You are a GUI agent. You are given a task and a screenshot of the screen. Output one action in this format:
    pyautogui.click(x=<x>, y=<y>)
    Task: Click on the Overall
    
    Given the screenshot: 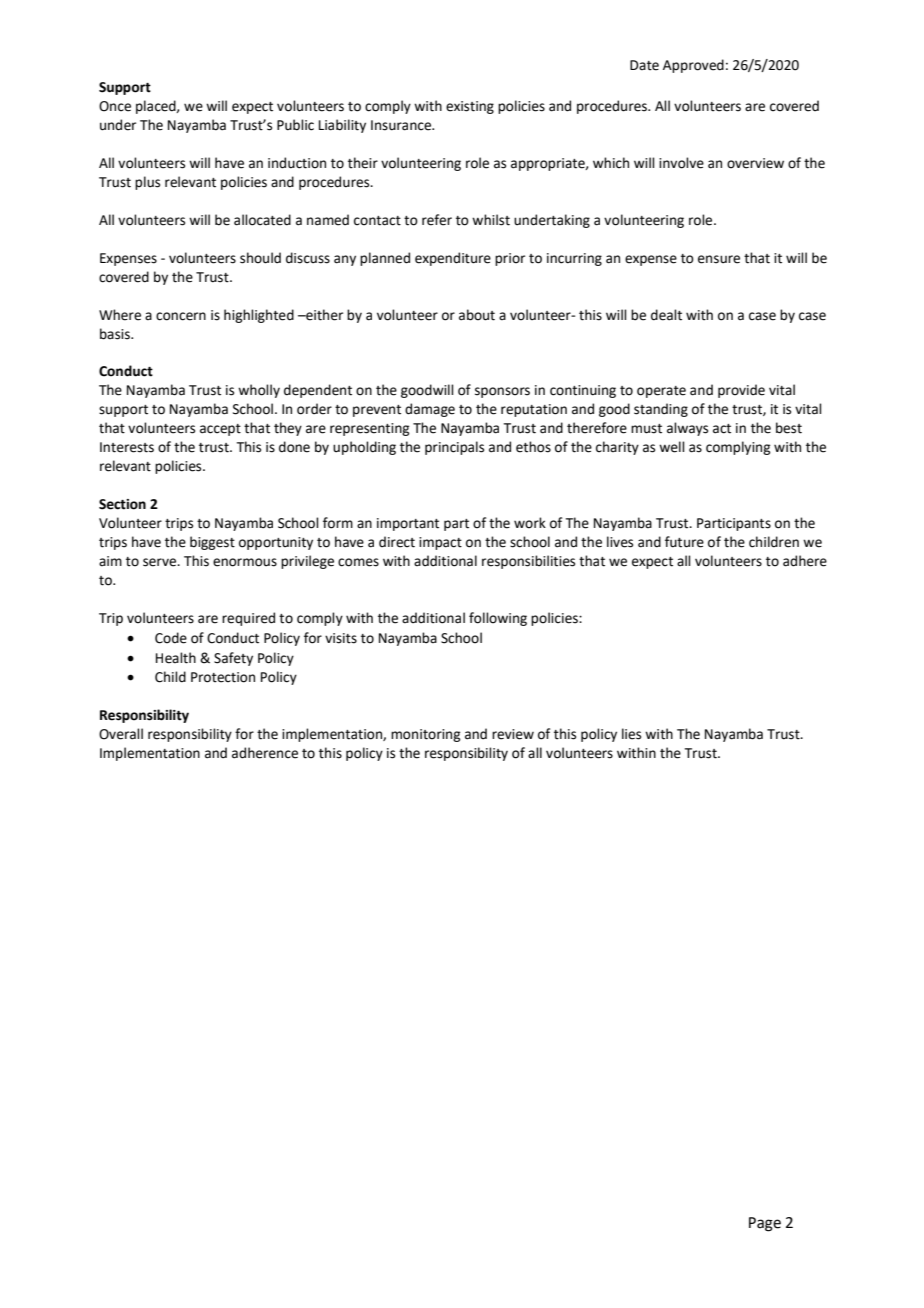 What is the action you would take?
    pyautogui.click(x=121, y=734)
